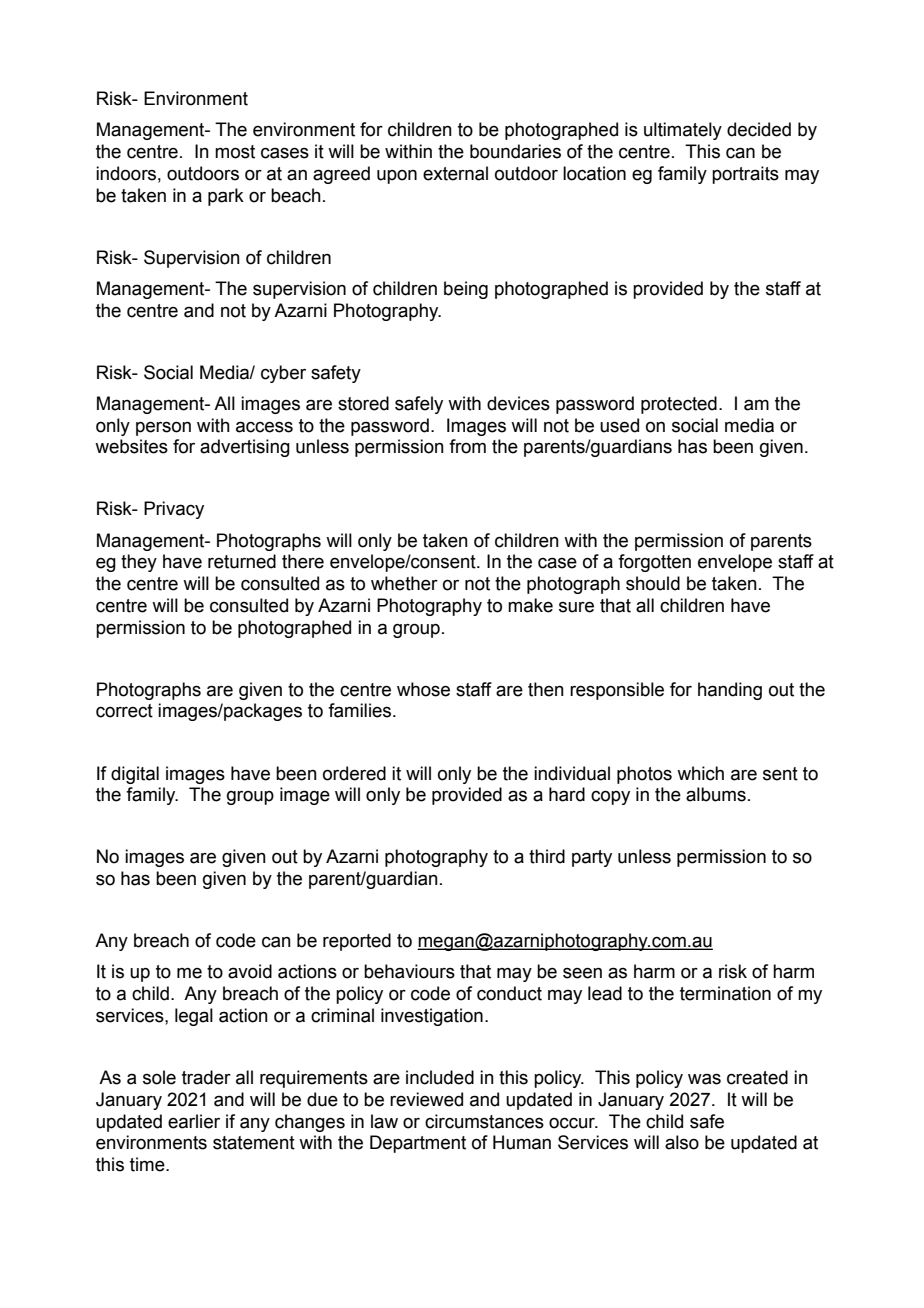 This screenshot has height=1308, width=924. I want to click on correct, so click(124, 711).
